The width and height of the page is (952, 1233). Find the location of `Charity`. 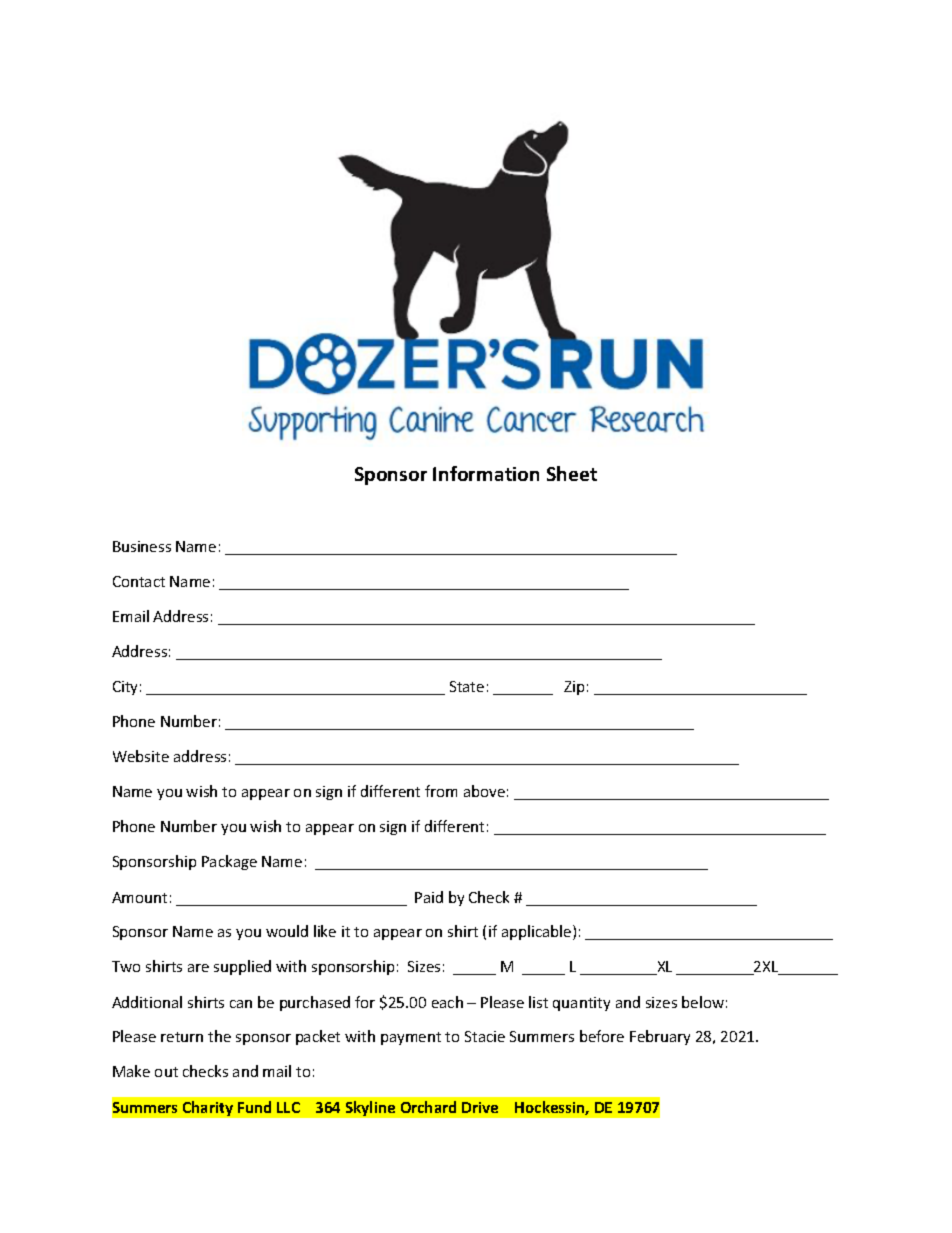

Charity is located at coordinates (208, 1108).
